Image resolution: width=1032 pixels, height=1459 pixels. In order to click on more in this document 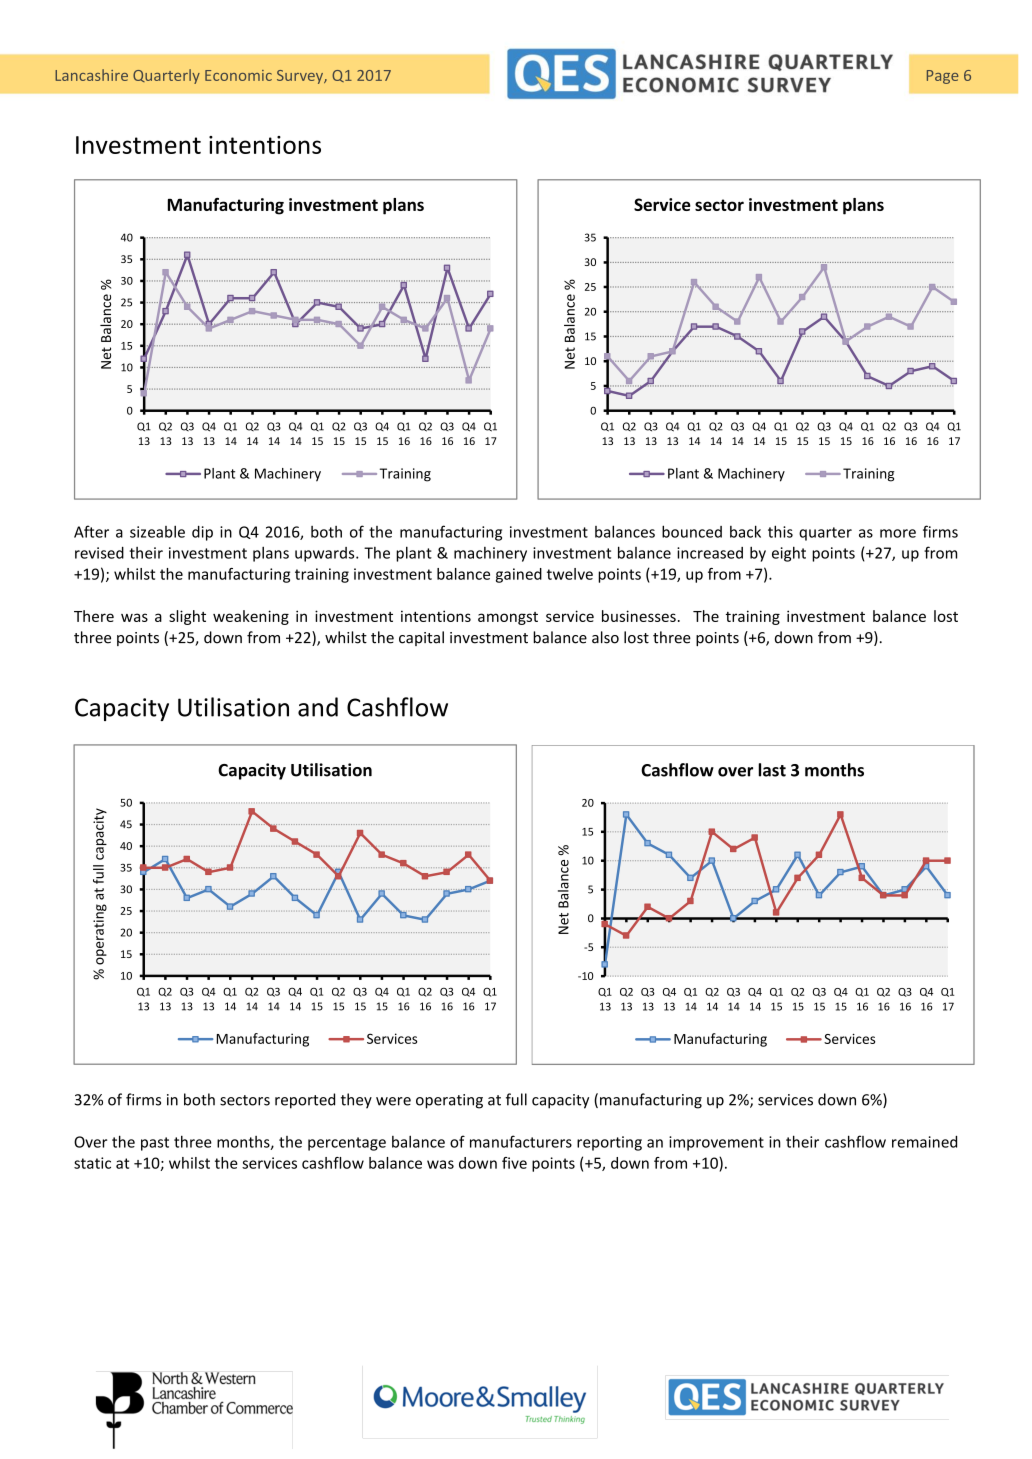, I will do `click(898, 533)`.
